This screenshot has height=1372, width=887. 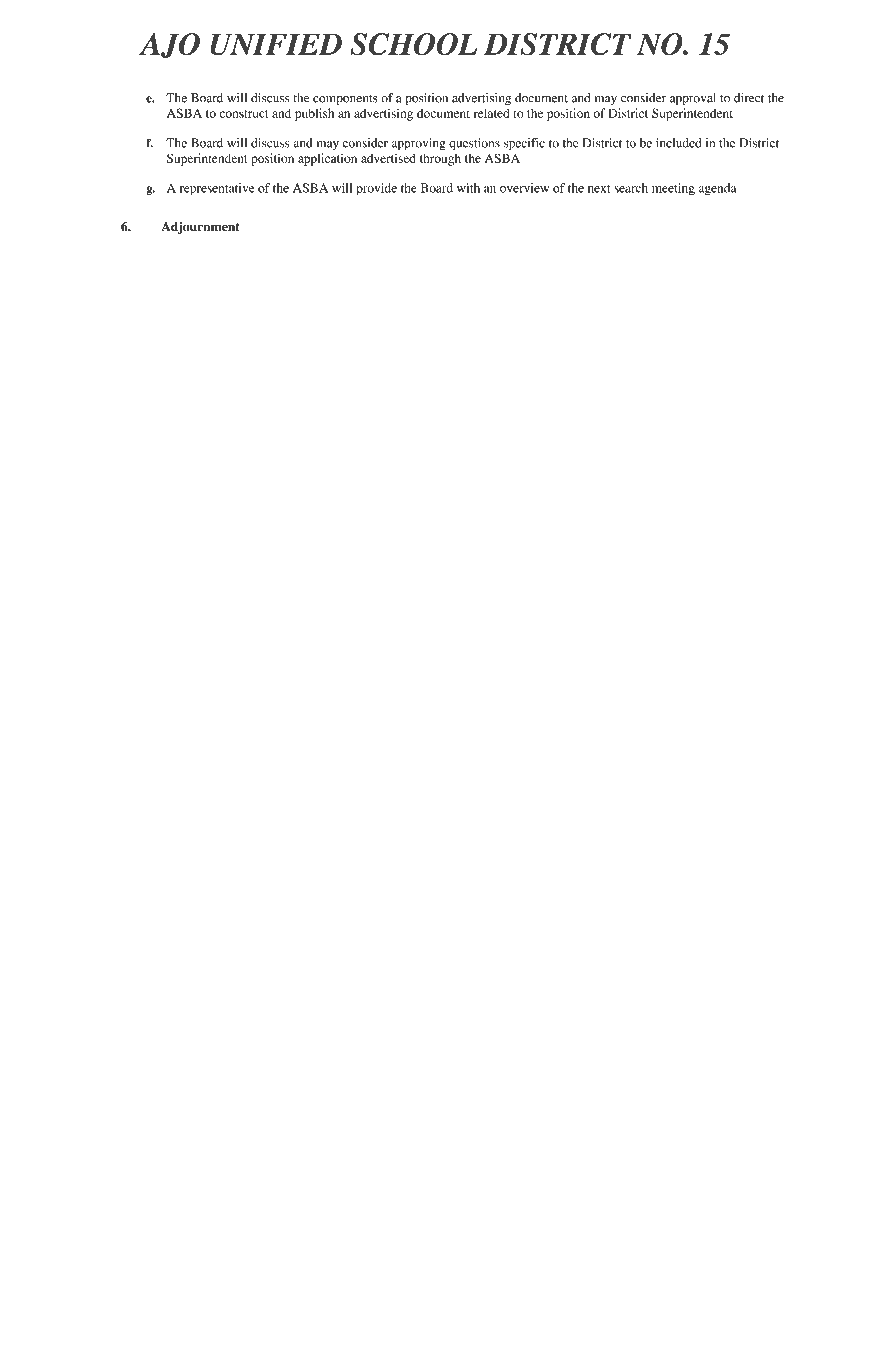 I want to click on UNIFIED, so click(x=276, y=44).
